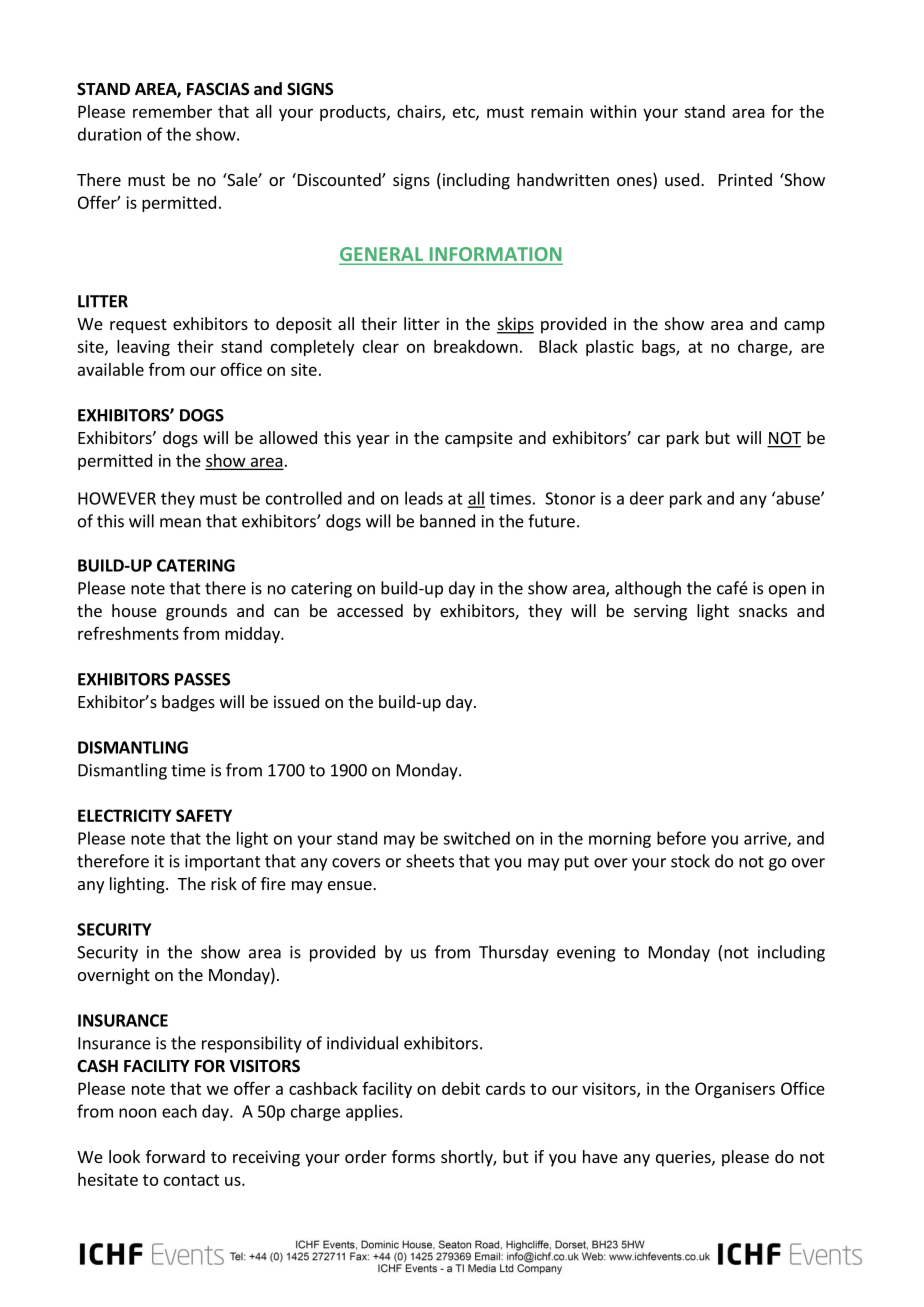 This page has width=924, height=1307. I want to click on plastic, so click(610, 348).
